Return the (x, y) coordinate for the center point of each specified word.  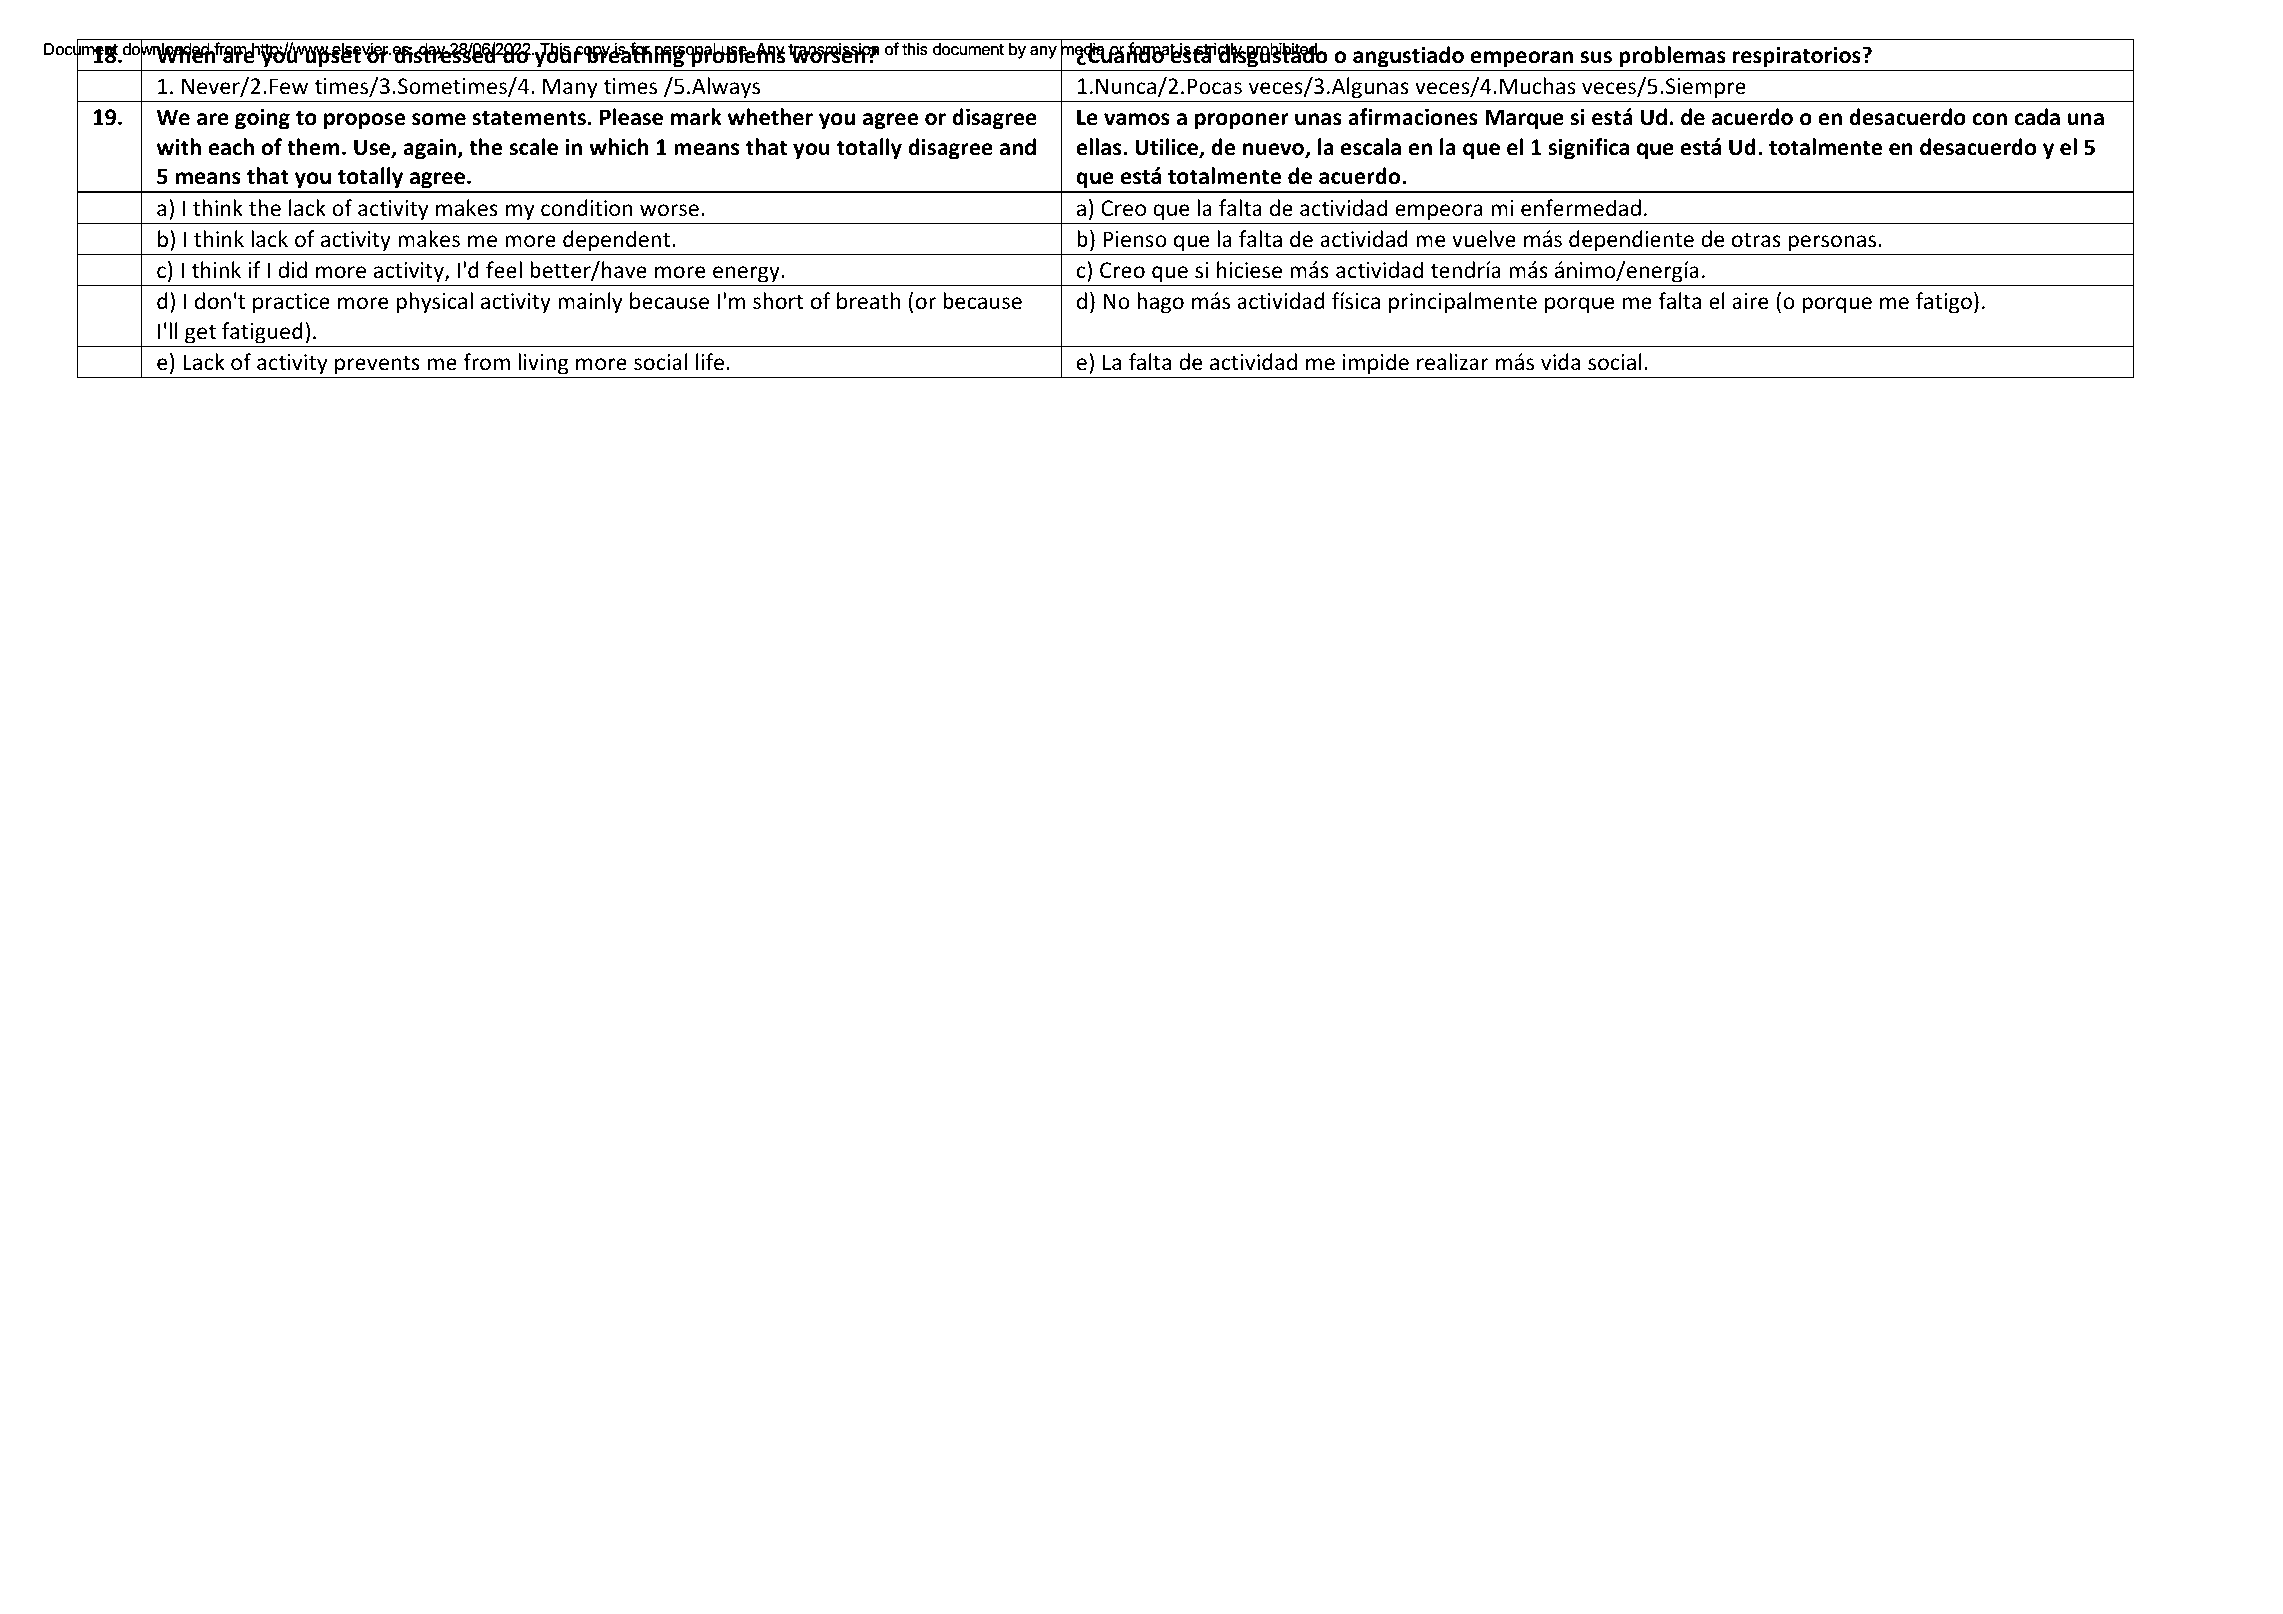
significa (1589, 149)
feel (504, 269)
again (431, 149)
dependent (618, 241)
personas (1832, 243)
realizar (1453, 362)
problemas (1672, 57)
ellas (1100, 147)
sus (1596, 57)
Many (570, 88)
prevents (377, 365)
